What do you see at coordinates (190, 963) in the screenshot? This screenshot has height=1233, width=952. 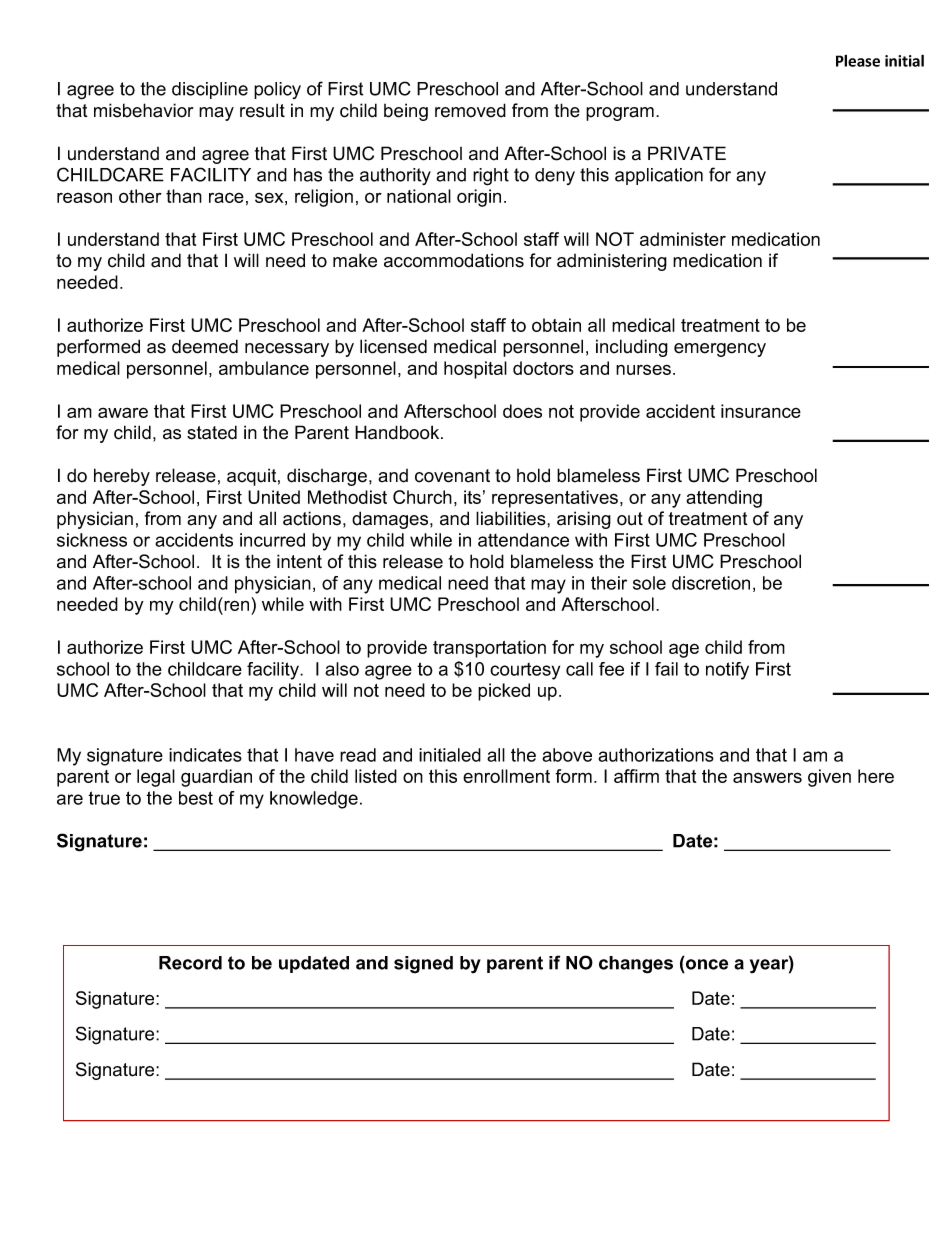 I see `Record` at bounding box center [190, 963].
